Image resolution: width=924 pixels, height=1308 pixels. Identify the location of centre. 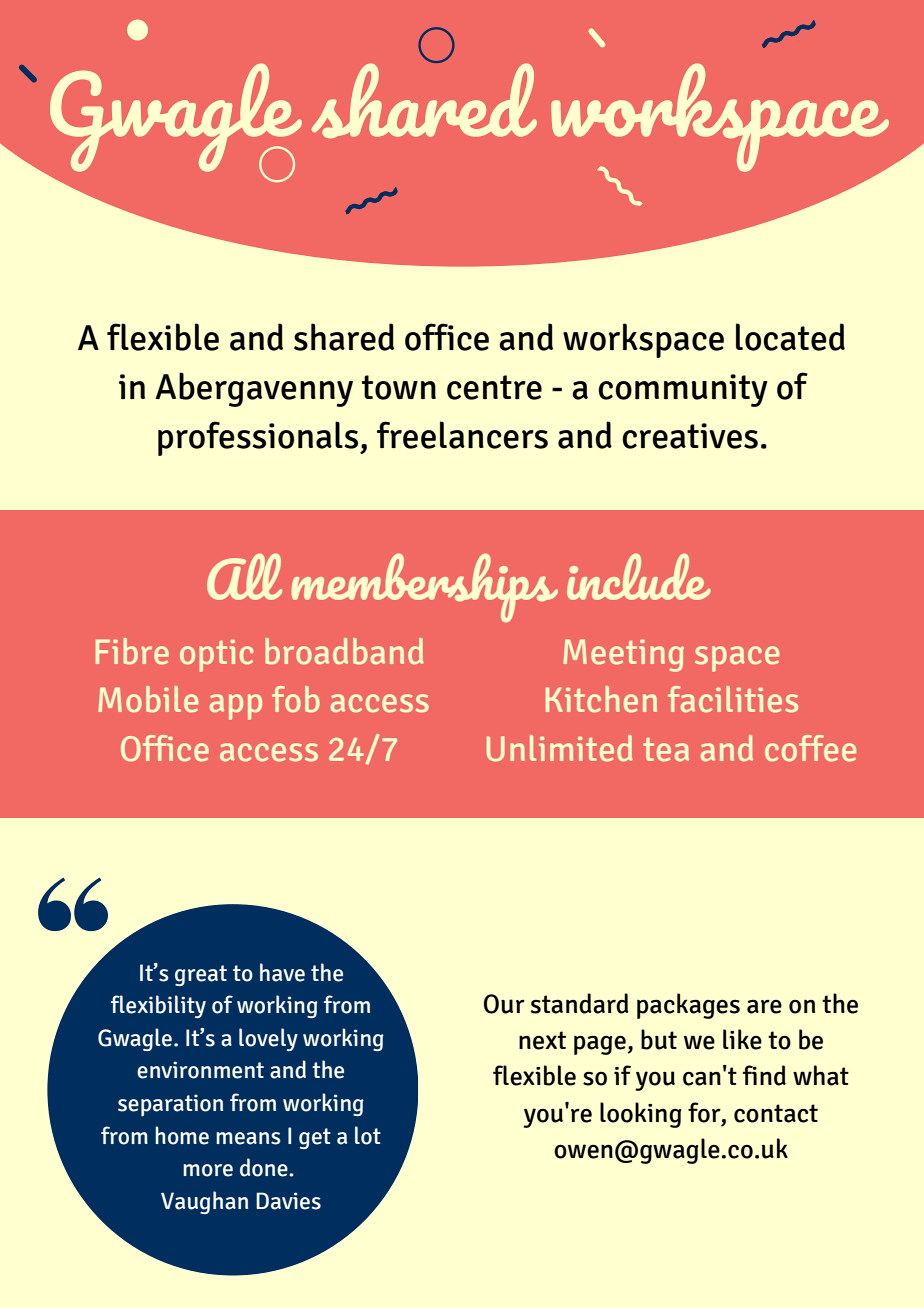
(494, 387).
